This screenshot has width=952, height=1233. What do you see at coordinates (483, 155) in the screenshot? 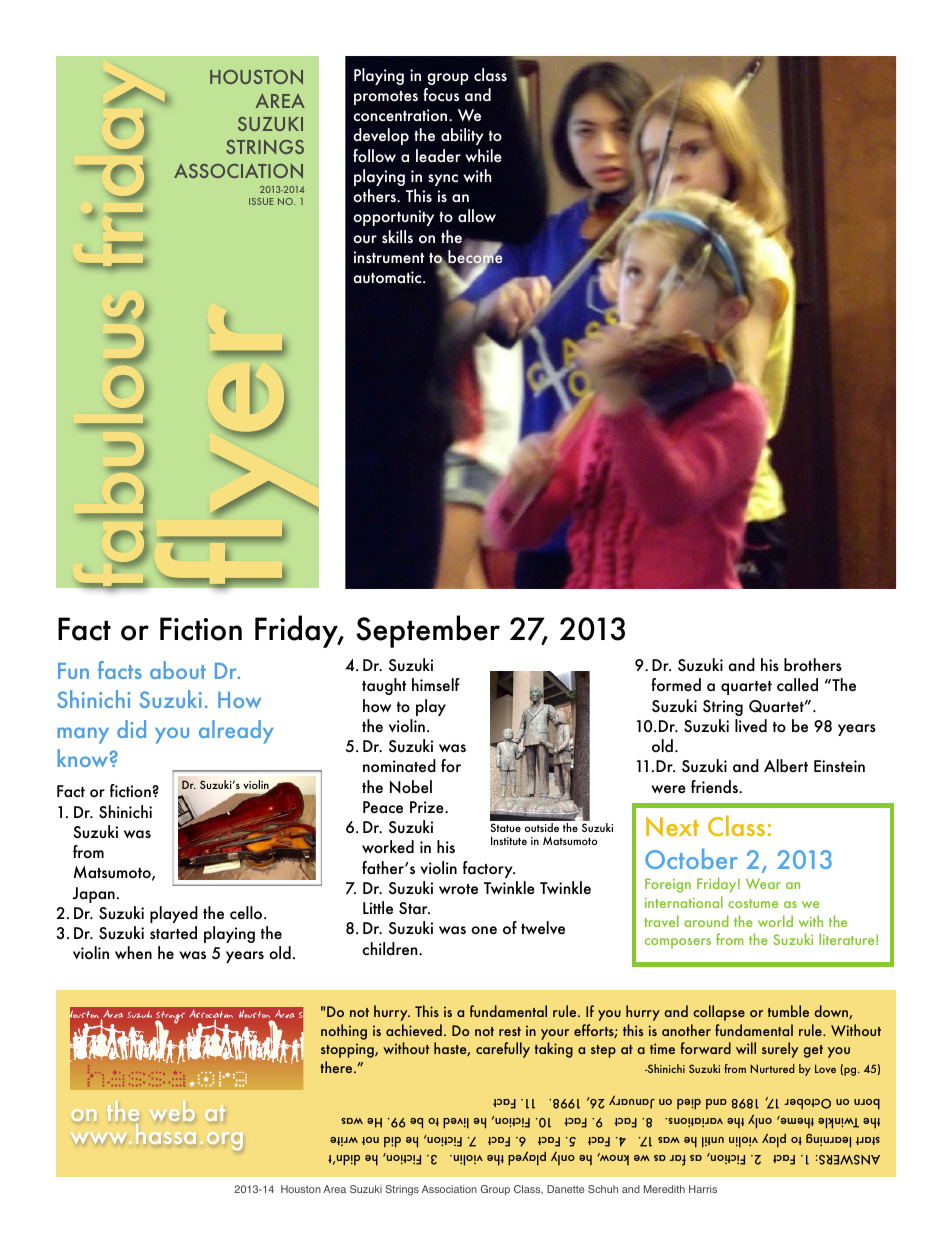
I see `while` at bounding box center [483, 155].
